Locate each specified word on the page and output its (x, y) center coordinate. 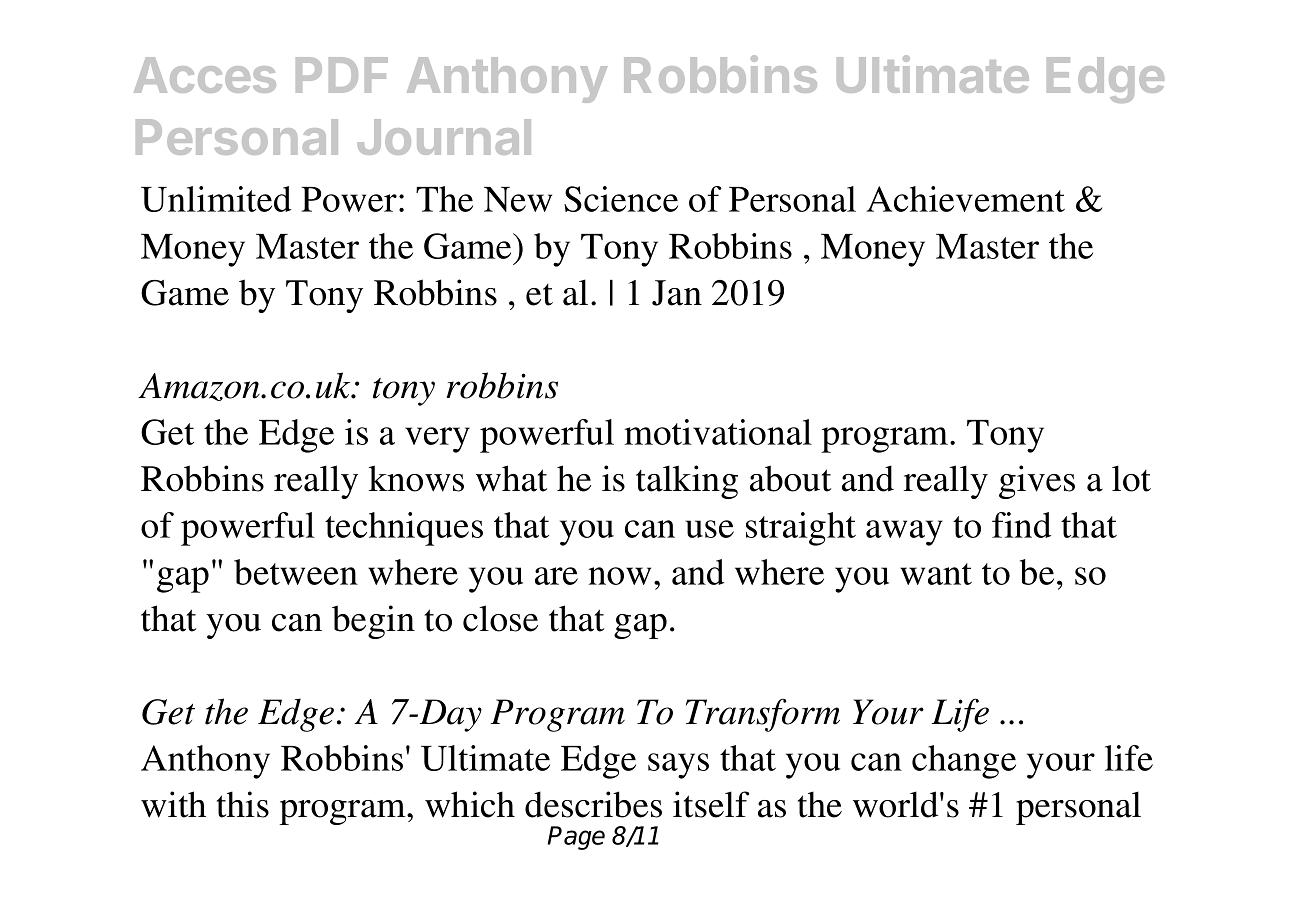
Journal (444, 137)
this (242, 804)
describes (593, 804)
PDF (342, 75)
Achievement (965, 199)
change (964, 762)
